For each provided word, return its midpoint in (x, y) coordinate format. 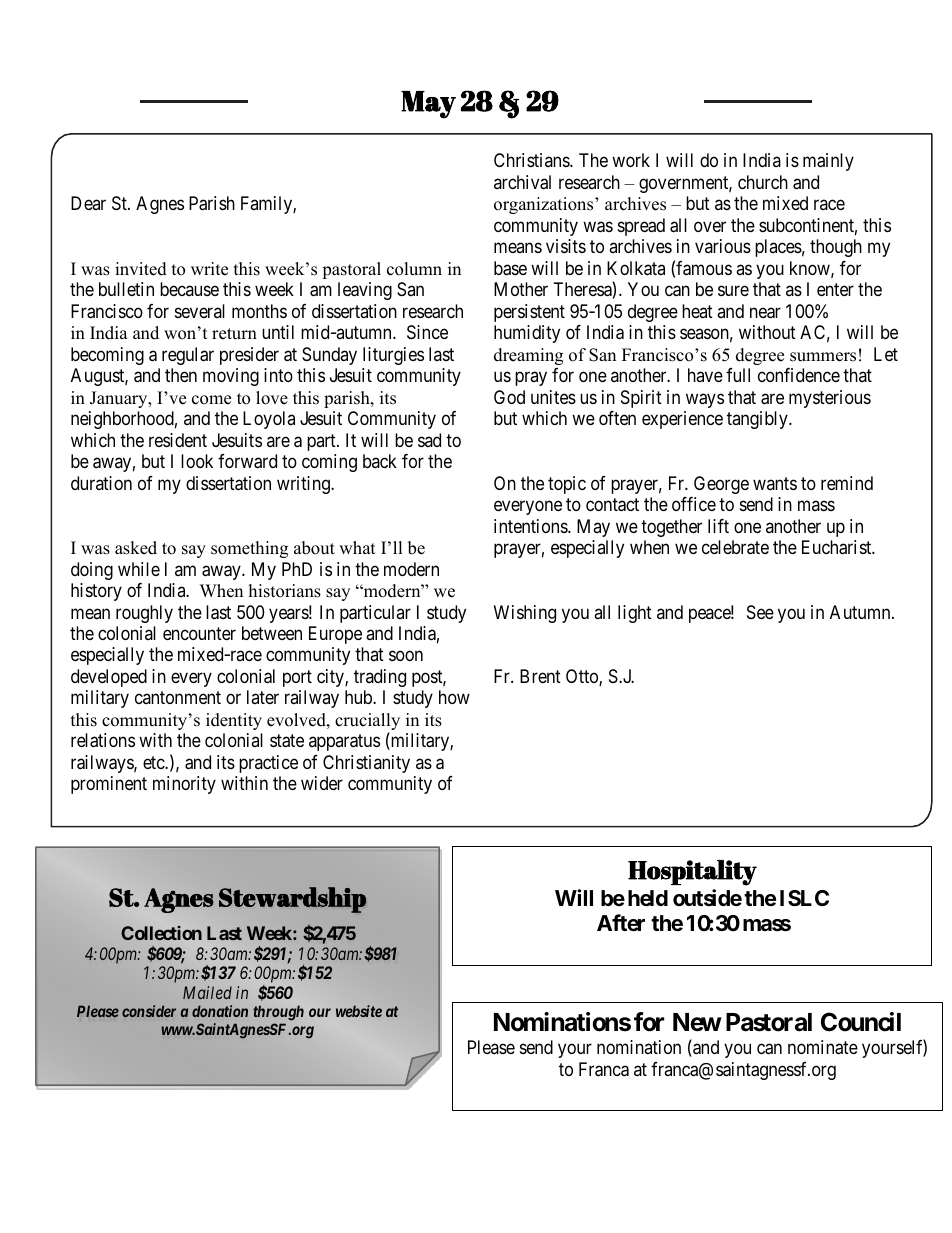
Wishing (525, 614)
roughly (144, 614)
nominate (823, 1047)
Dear (88, 203)
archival (522, 182)
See (760, 612)
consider (149, 1011)
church (763, 182)
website (359, 1011)
